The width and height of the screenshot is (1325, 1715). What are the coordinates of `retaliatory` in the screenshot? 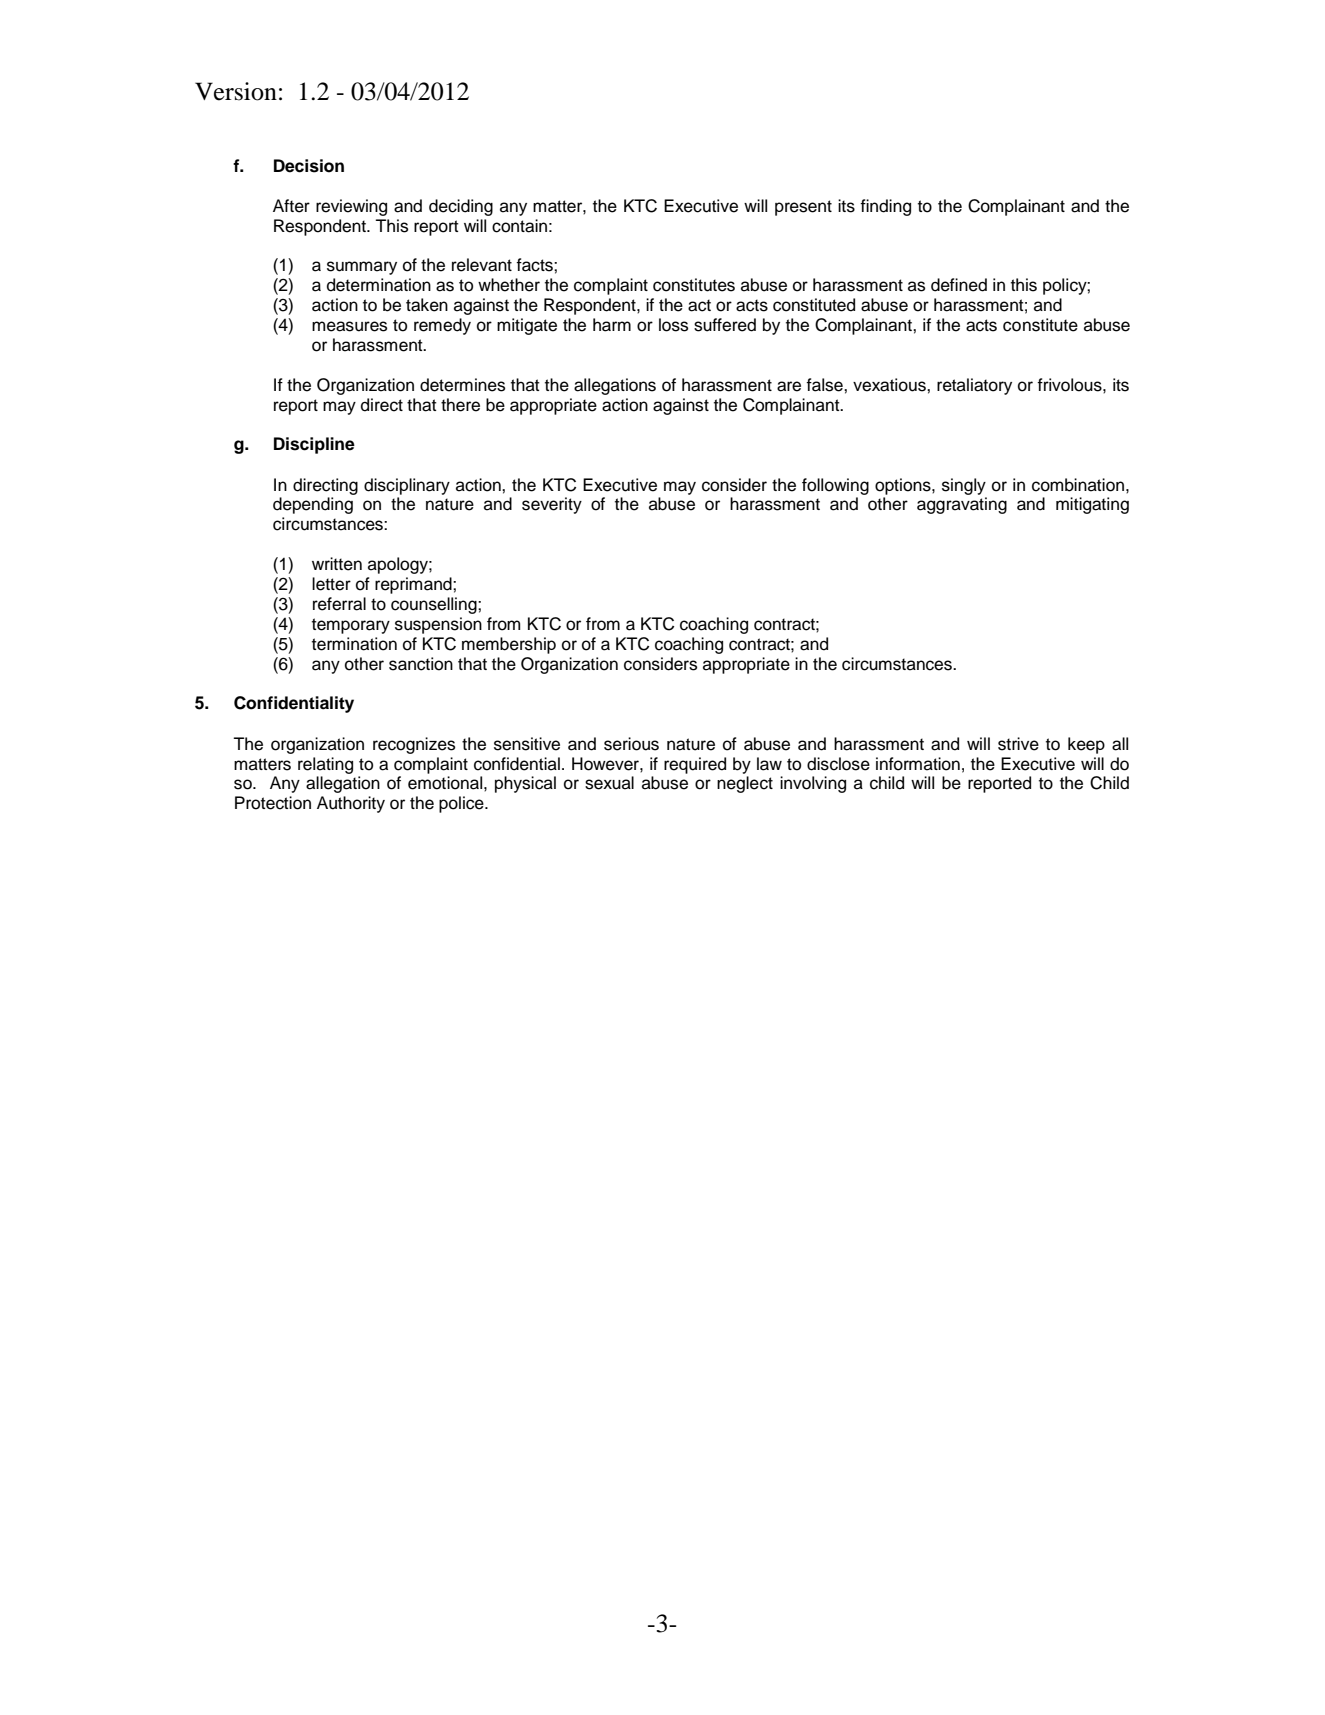 It's located at (974, 386).
